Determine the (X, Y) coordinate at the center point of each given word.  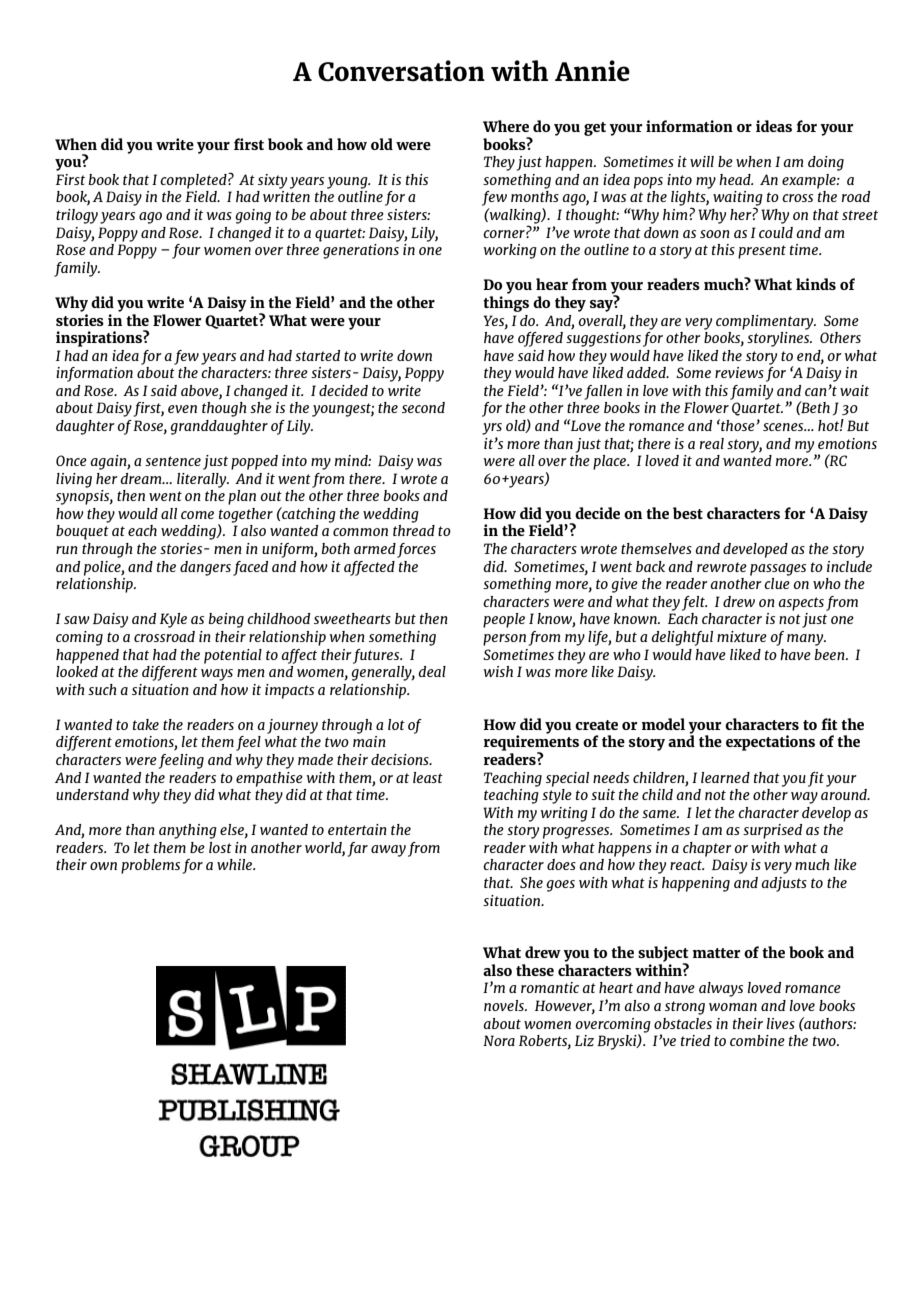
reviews (739, 372)
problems (150, 866)
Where (506, 126)
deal (432, 671)
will (702, 161)
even (182, 409)
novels (505, 1005)
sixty (272, 181)
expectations (770, 743)
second (423, 407)
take (146, 724)
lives (781, 1023)
